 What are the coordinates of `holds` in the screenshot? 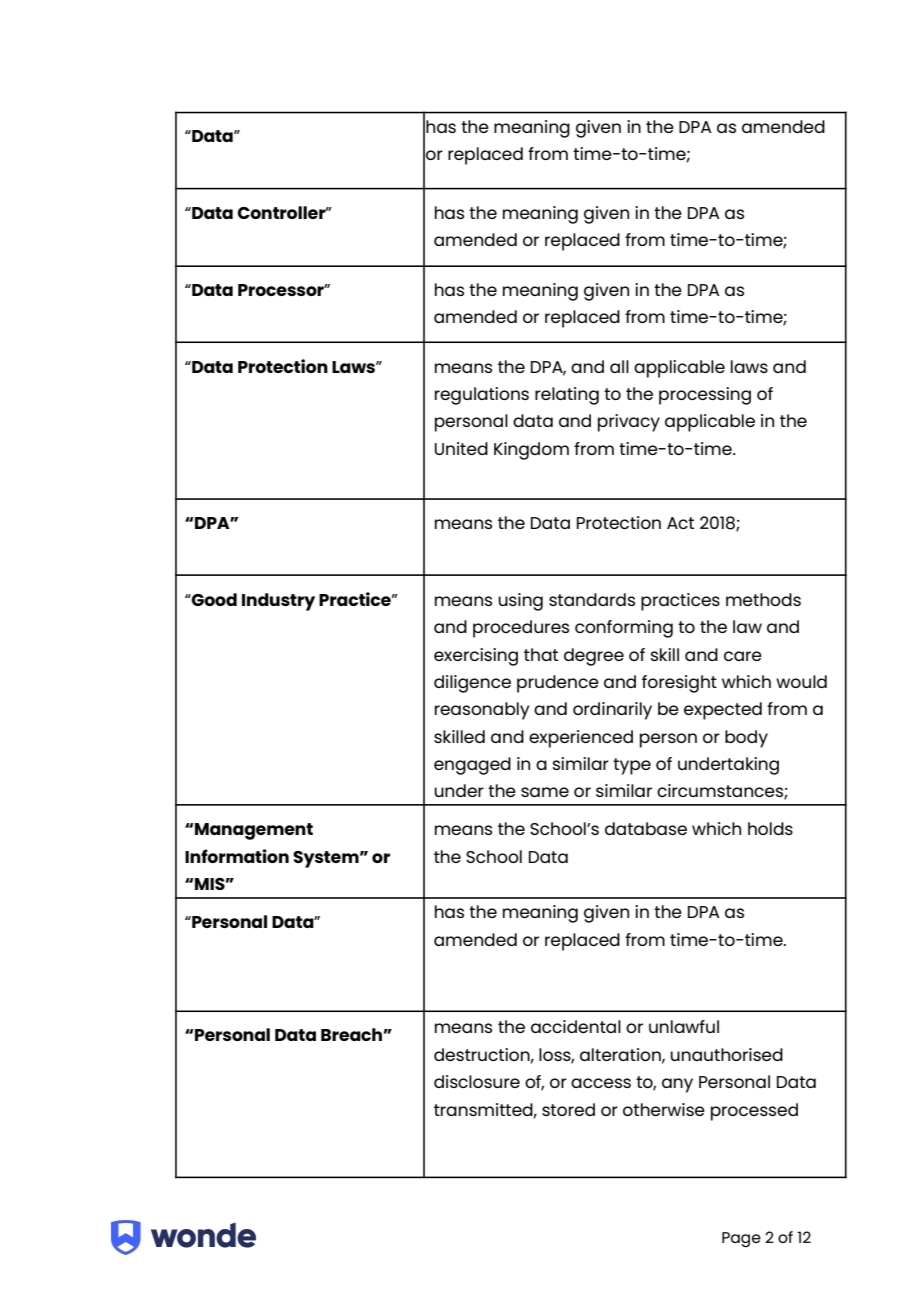 It's located at (770, 828).
